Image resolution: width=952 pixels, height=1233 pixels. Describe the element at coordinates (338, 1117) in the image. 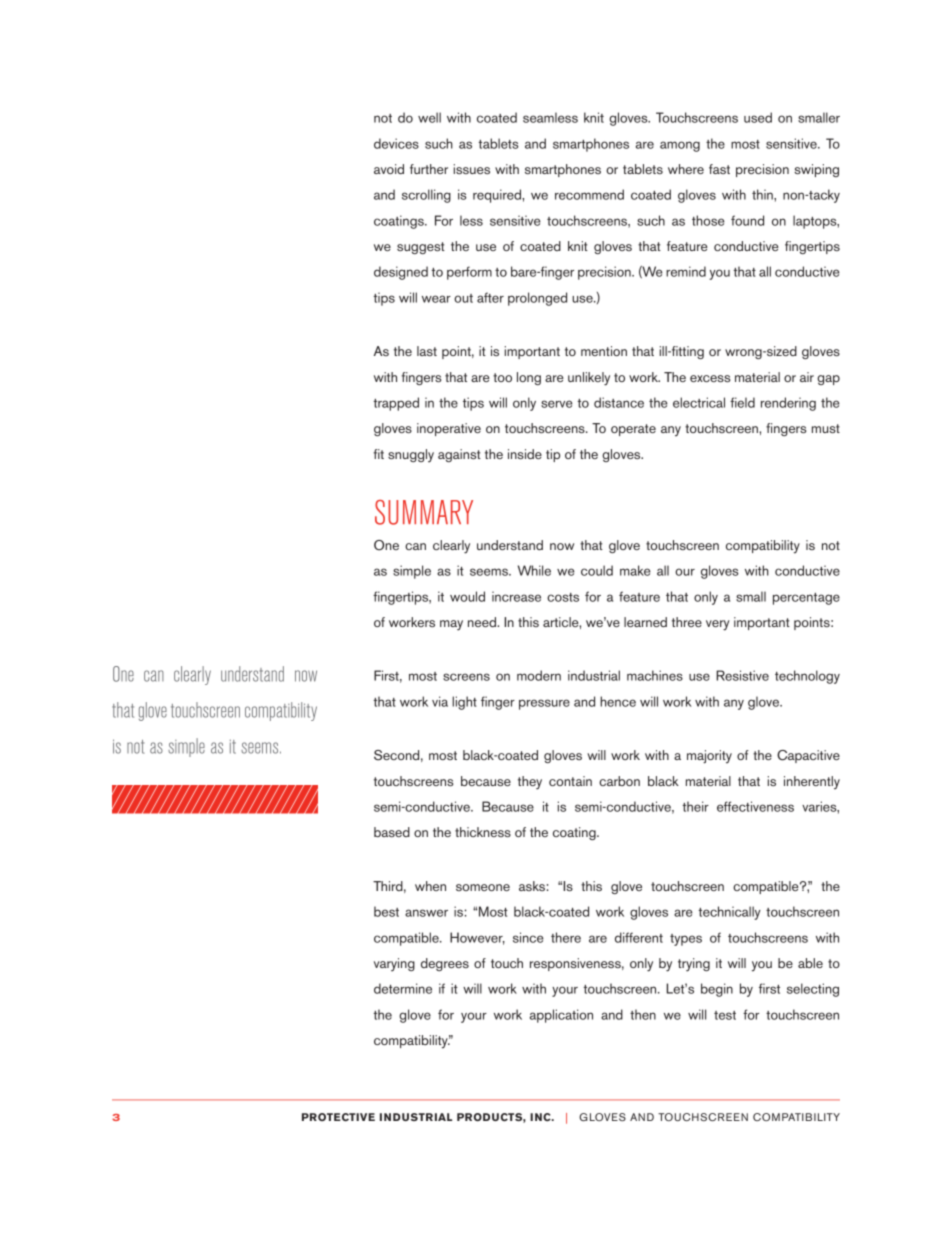

I see `PROTECTIVE` at that location.
